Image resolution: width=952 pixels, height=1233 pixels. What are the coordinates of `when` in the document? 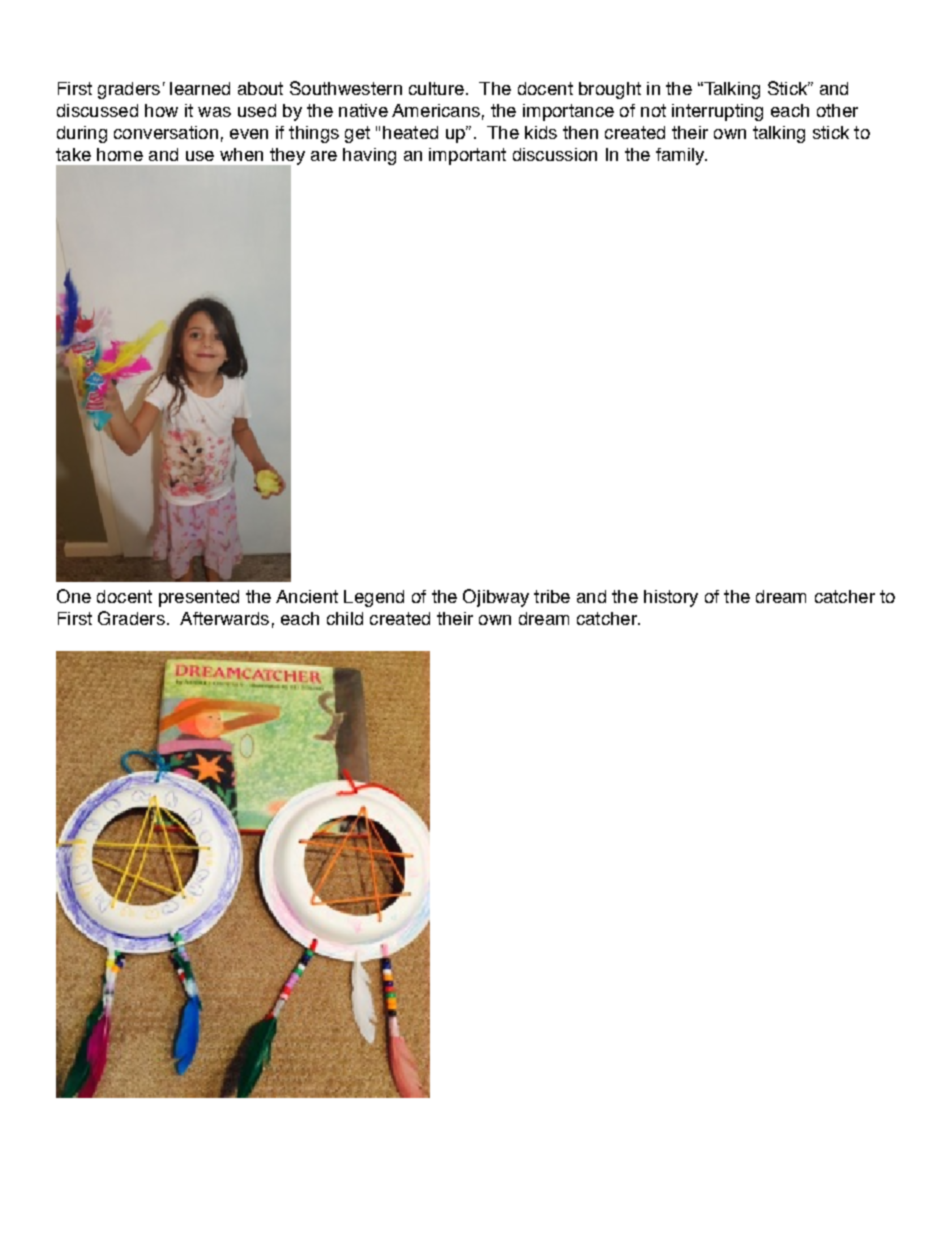 It's located at (241, 154).
